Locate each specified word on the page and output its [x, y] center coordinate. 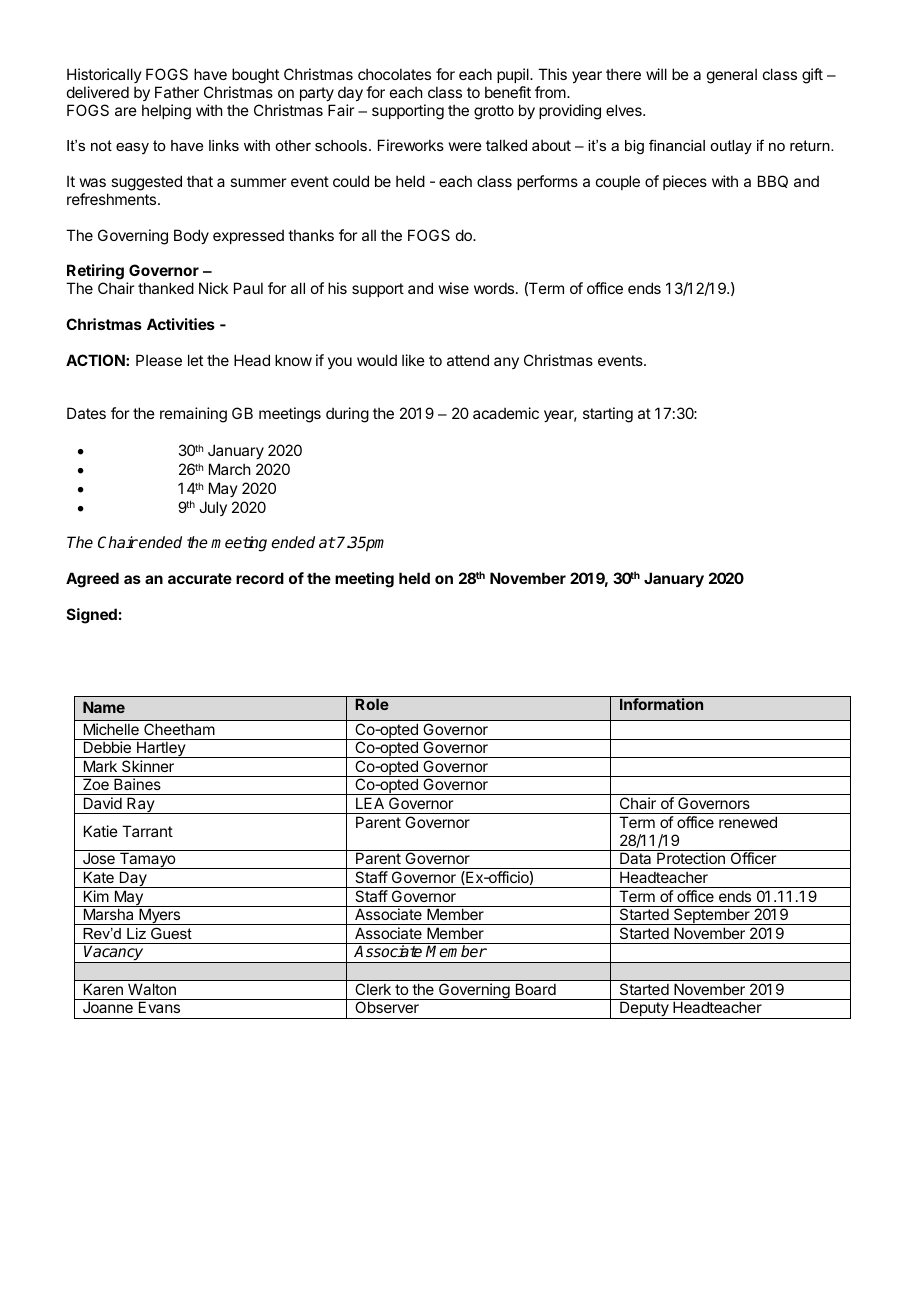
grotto [494, 112]
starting [608, 415]
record [260, 578]
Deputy [644, 1010]
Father [177, 92]
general [732, 76]
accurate [200, 578]
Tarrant [147, 831]
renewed [748, 822]
